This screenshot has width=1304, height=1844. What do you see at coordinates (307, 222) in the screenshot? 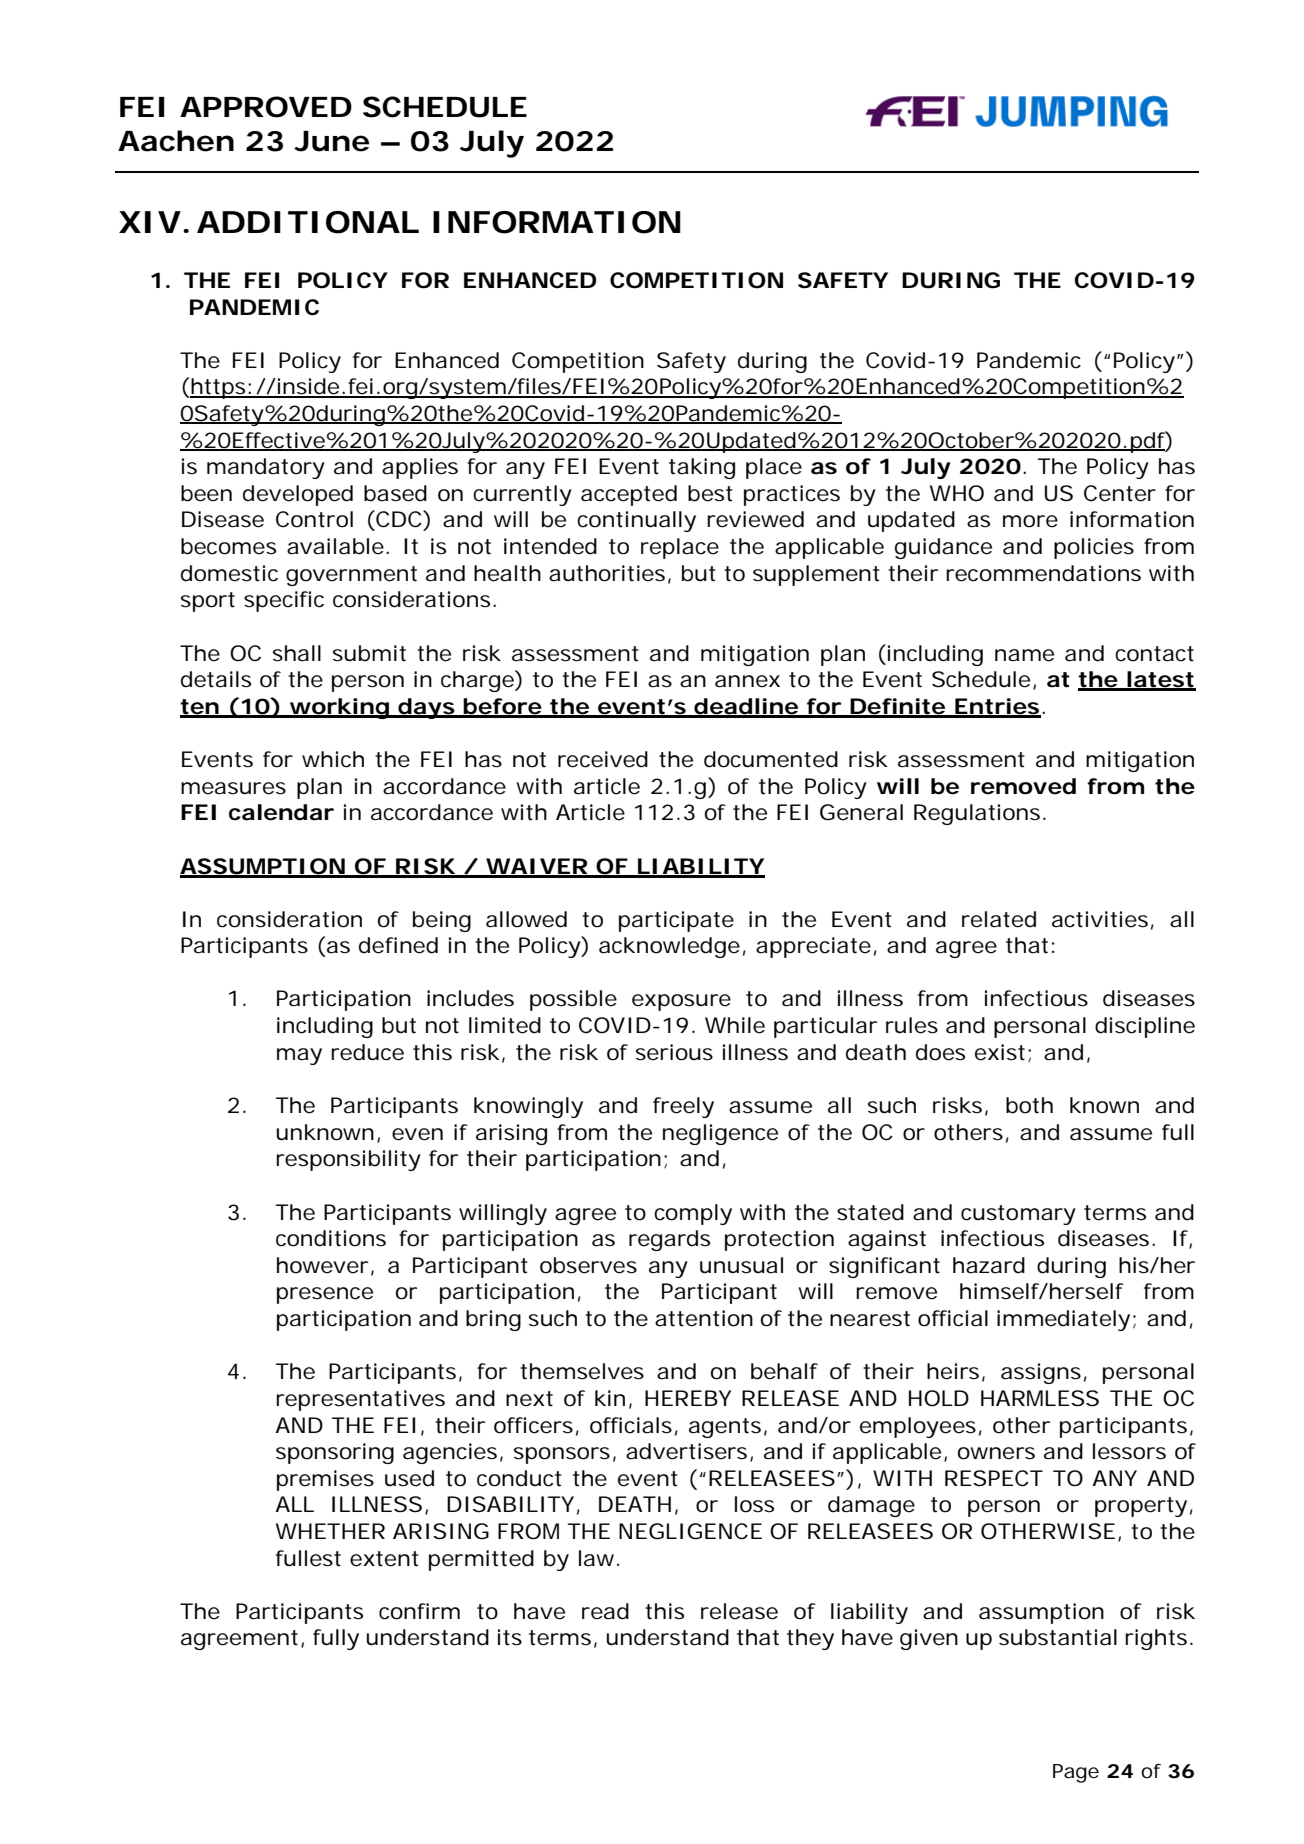
I see `ADDITIONAL` at bounding box center [307, 222].
